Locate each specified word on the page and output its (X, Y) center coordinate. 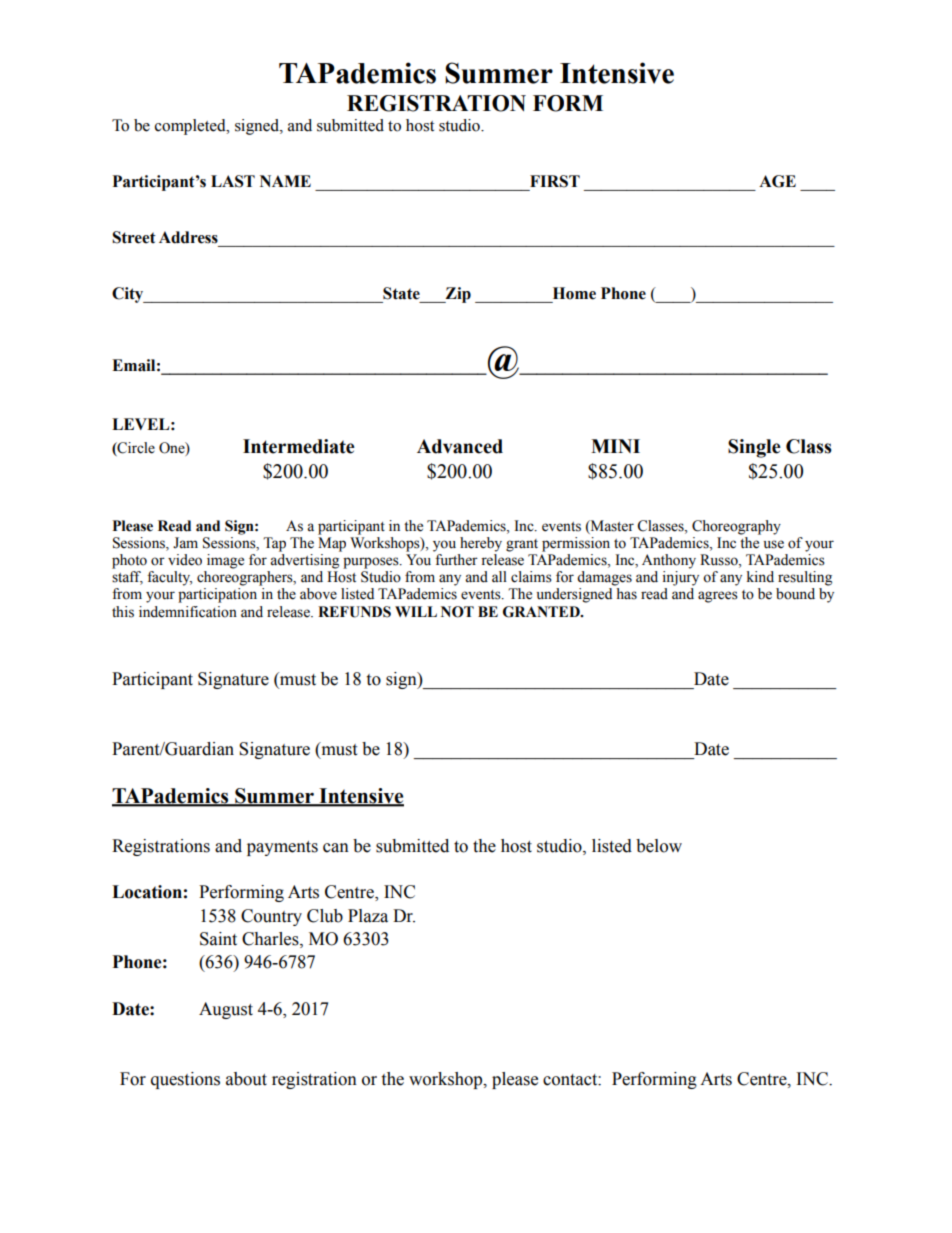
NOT (457, 612)
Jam (185, 543)
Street (134, 237)
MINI (615, 446)
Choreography (736, 527)
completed (191, 127)
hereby (481, 544)
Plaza (368, 916)
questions (185, 1080)
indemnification (188, 612)
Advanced (460, 446)
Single (754, 448)
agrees (718, 597)
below (659, 846)
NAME (285, 181)
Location (147, 892)
